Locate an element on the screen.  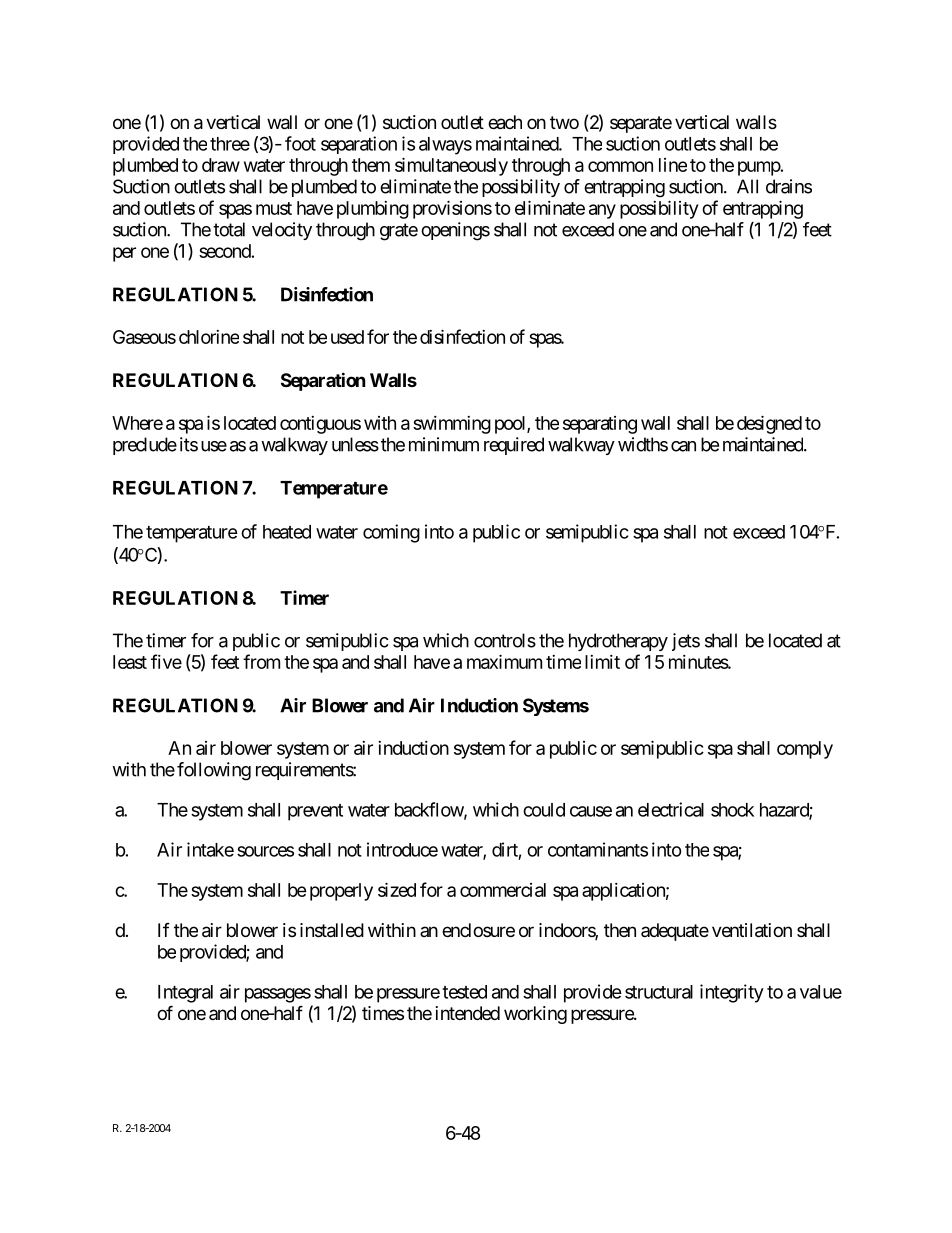
controls is located at coordinates (505, 640).
